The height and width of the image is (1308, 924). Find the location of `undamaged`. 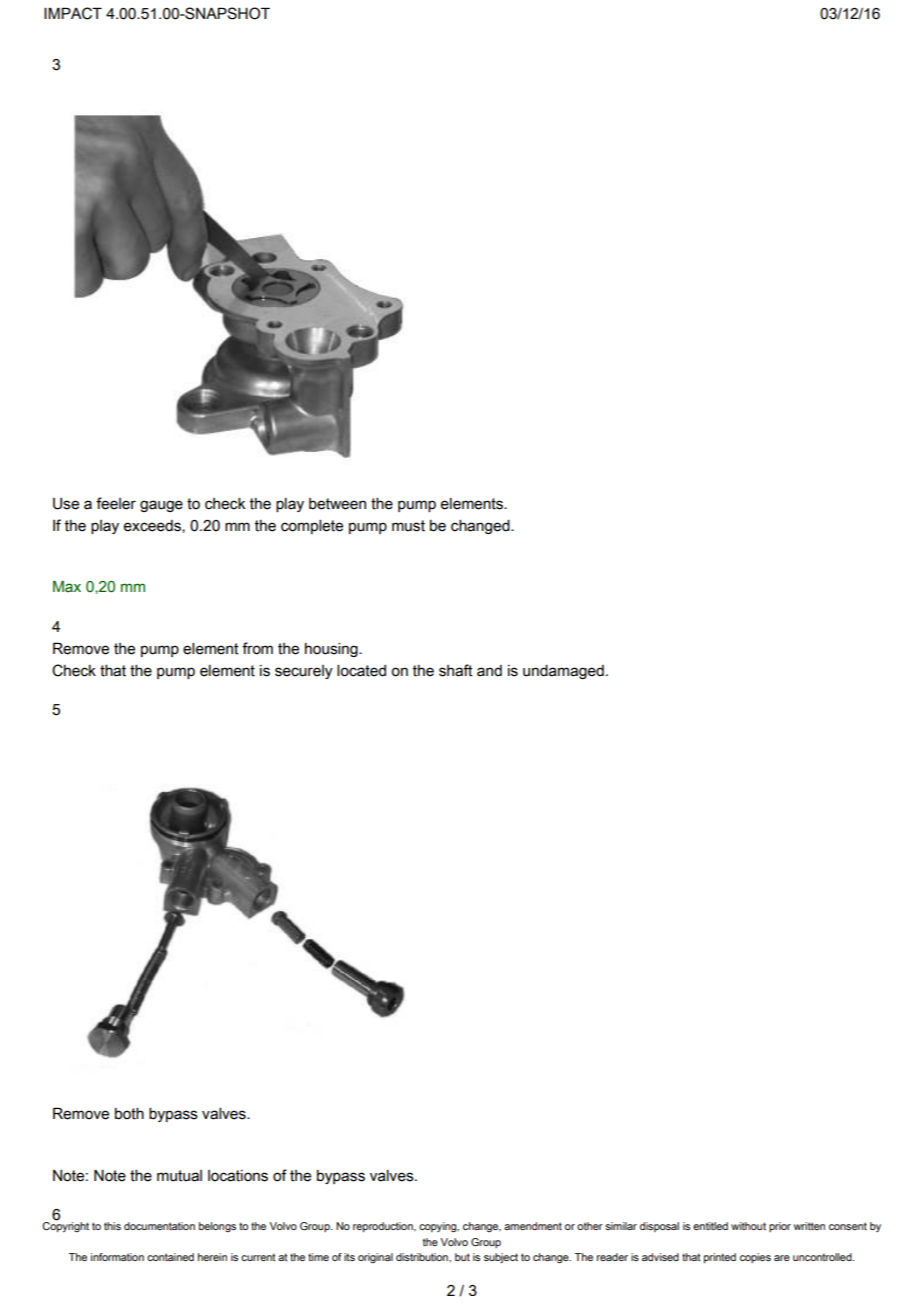

undamaged is located at coordinates (563, 672).
